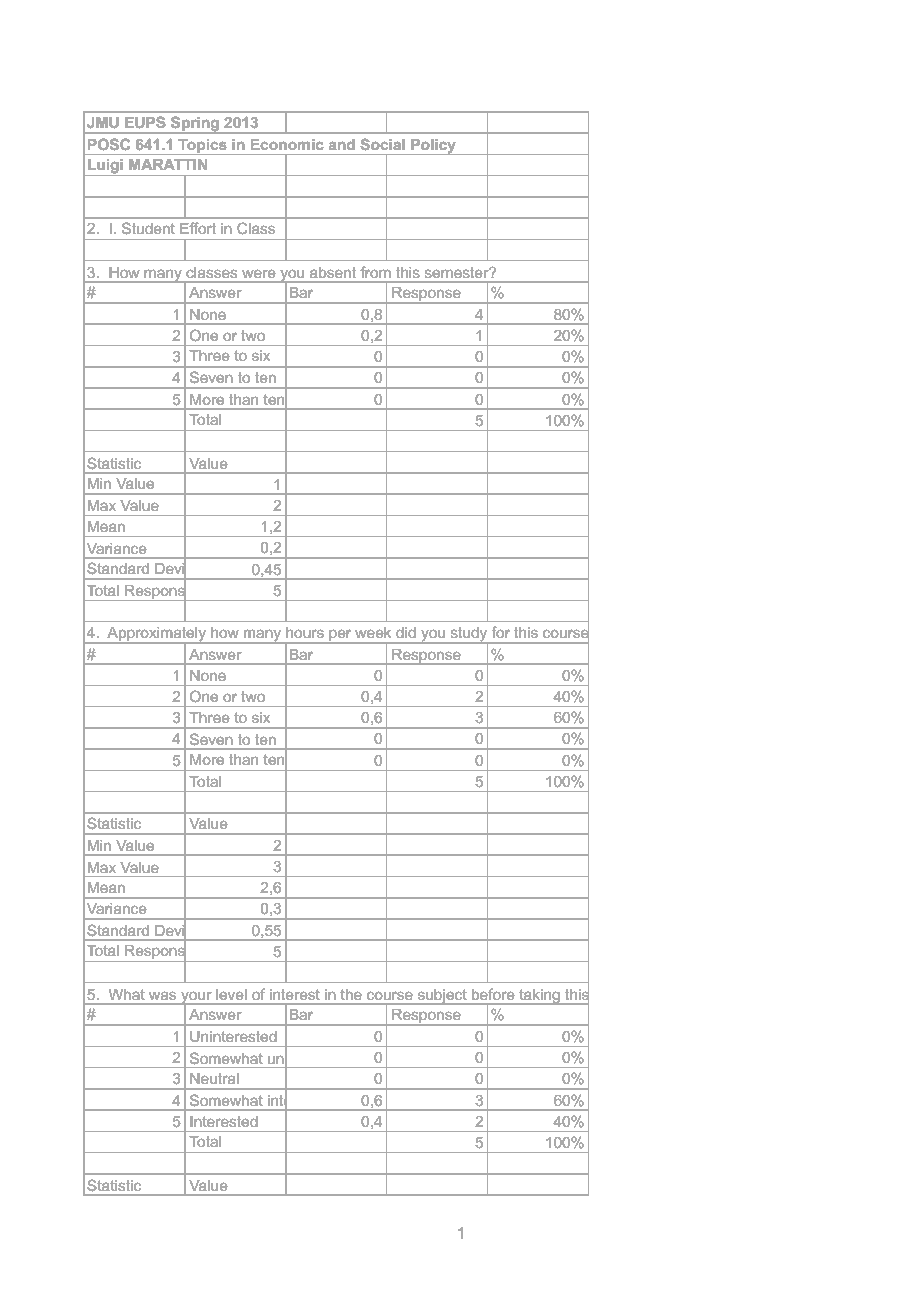 The image size is (924, 1308). Describe the element at coordinates (469, 635) in the screenshot. I see `study` at that location.
